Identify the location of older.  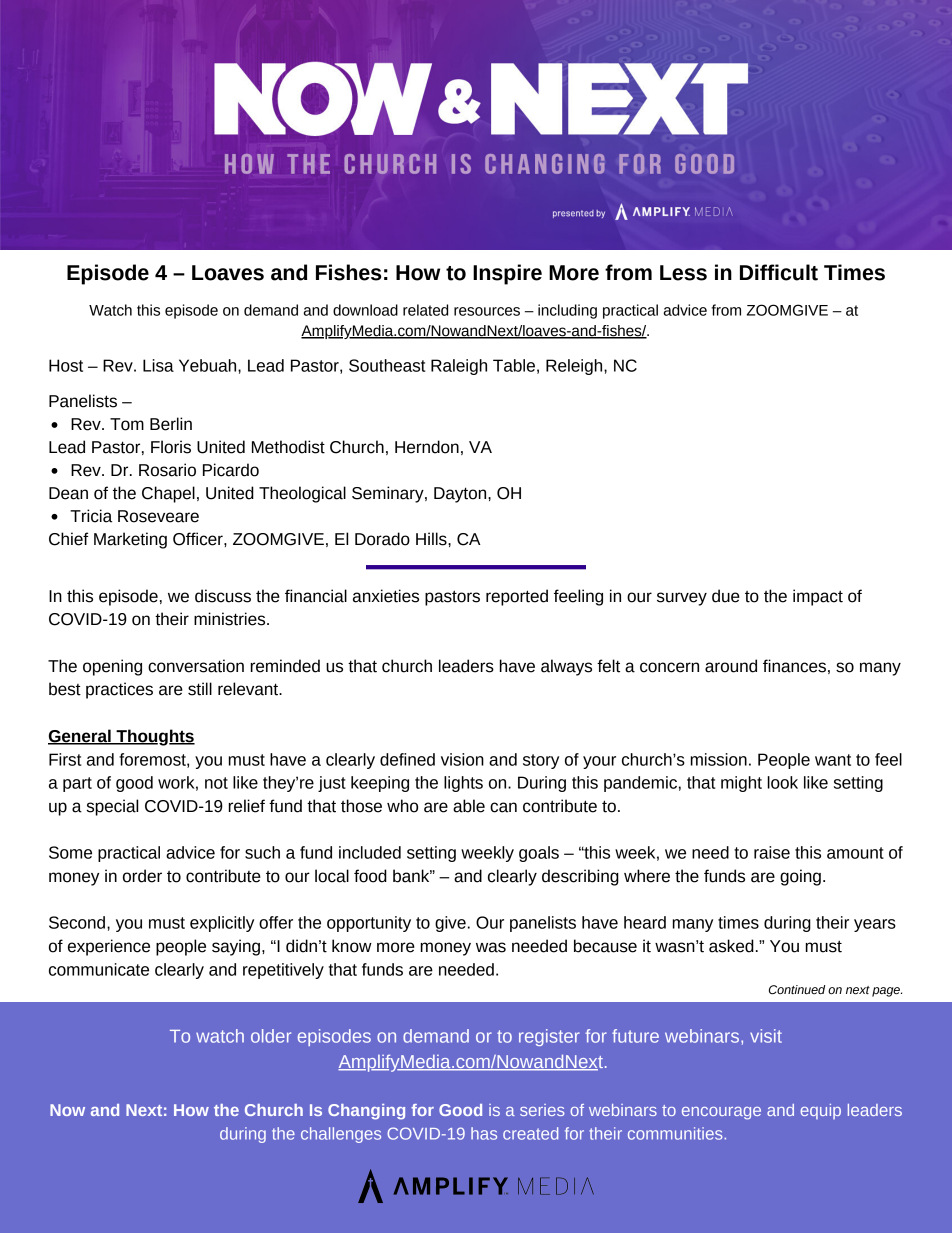
(271, 1036).
